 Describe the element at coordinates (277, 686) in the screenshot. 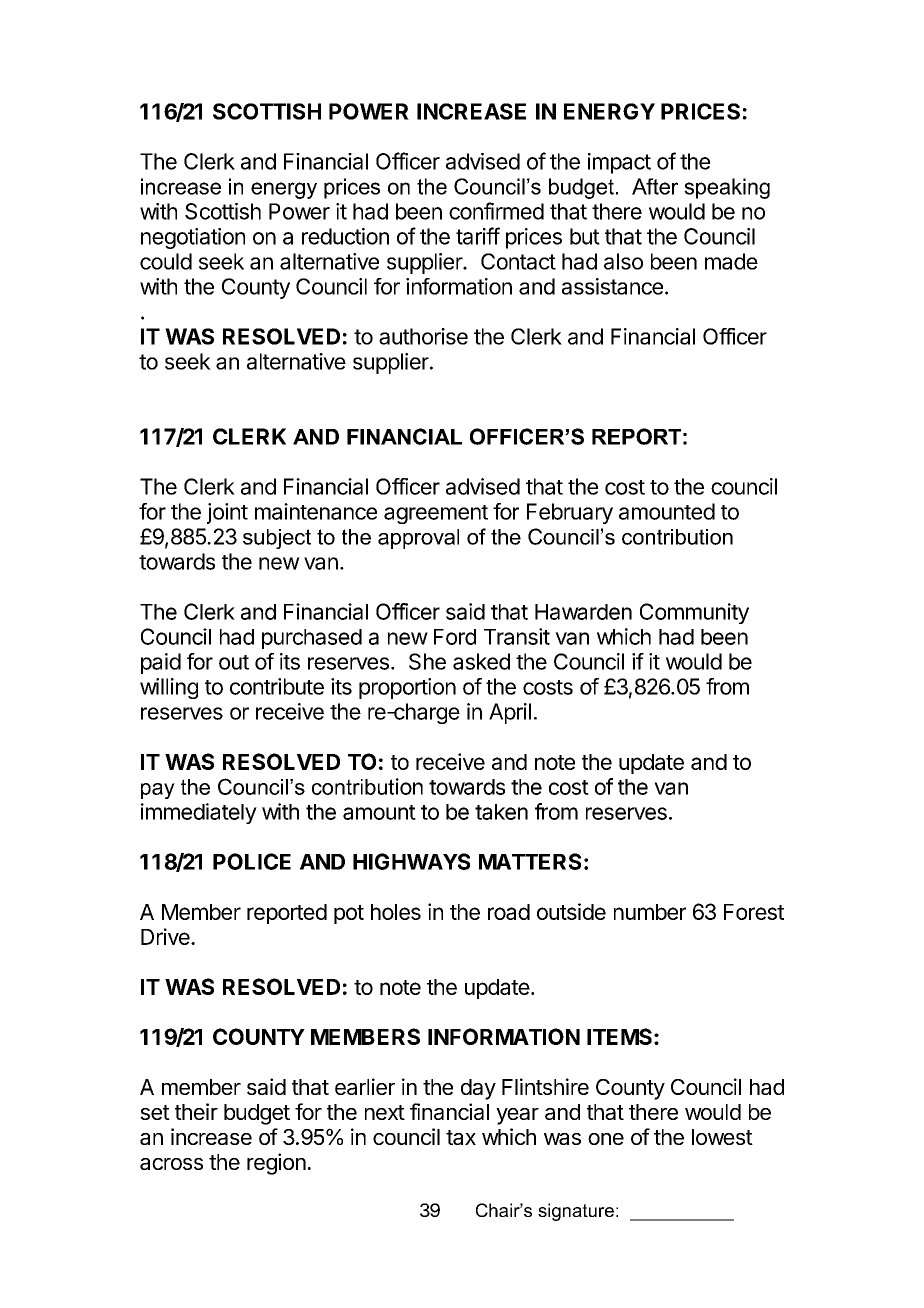

I see `contribute` at that location.
